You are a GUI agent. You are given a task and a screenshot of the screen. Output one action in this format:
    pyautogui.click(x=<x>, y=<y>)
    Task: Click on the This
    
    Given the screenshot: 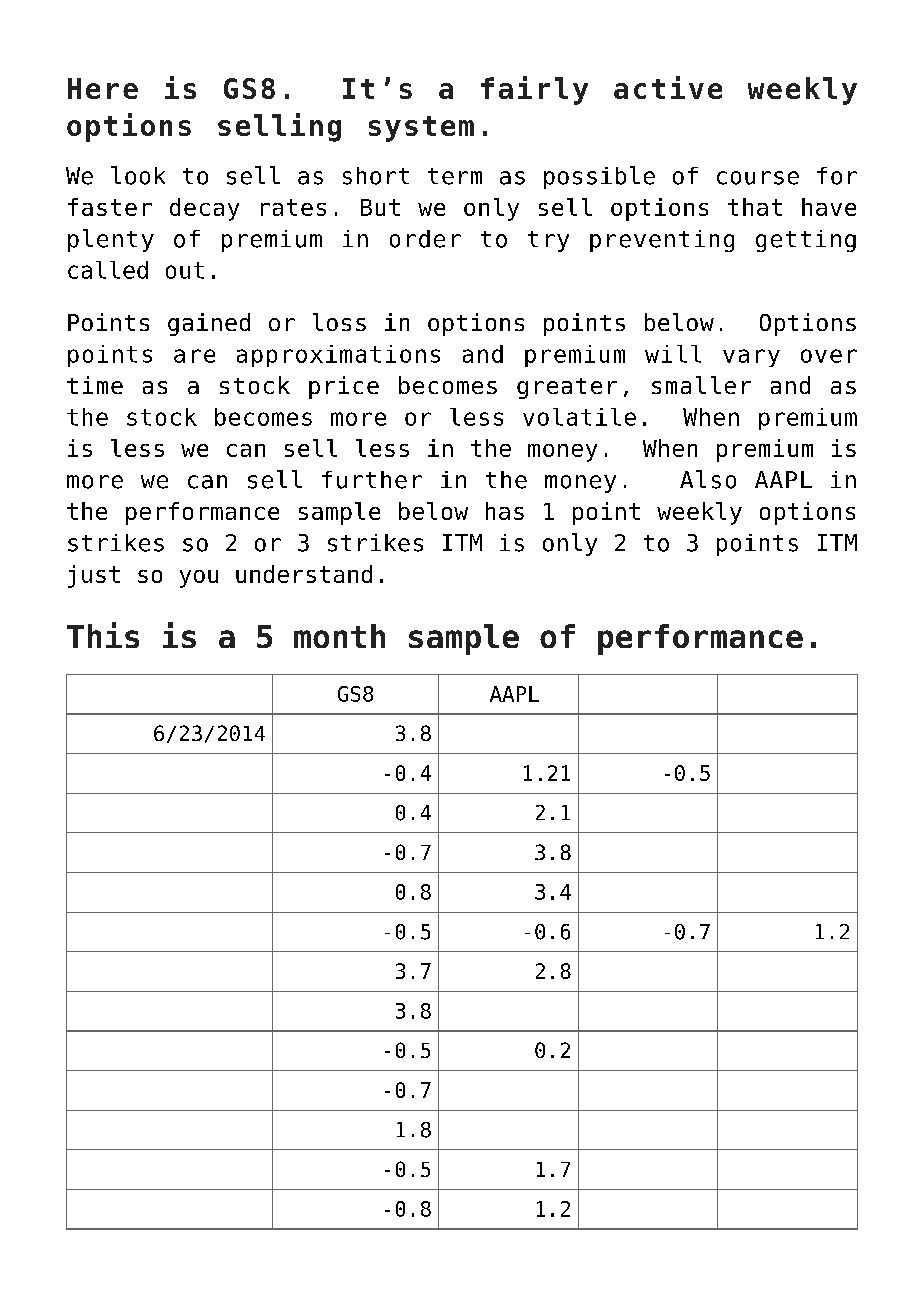 What is the action you would take?
    pyautogui.click(x=103, y=635)
